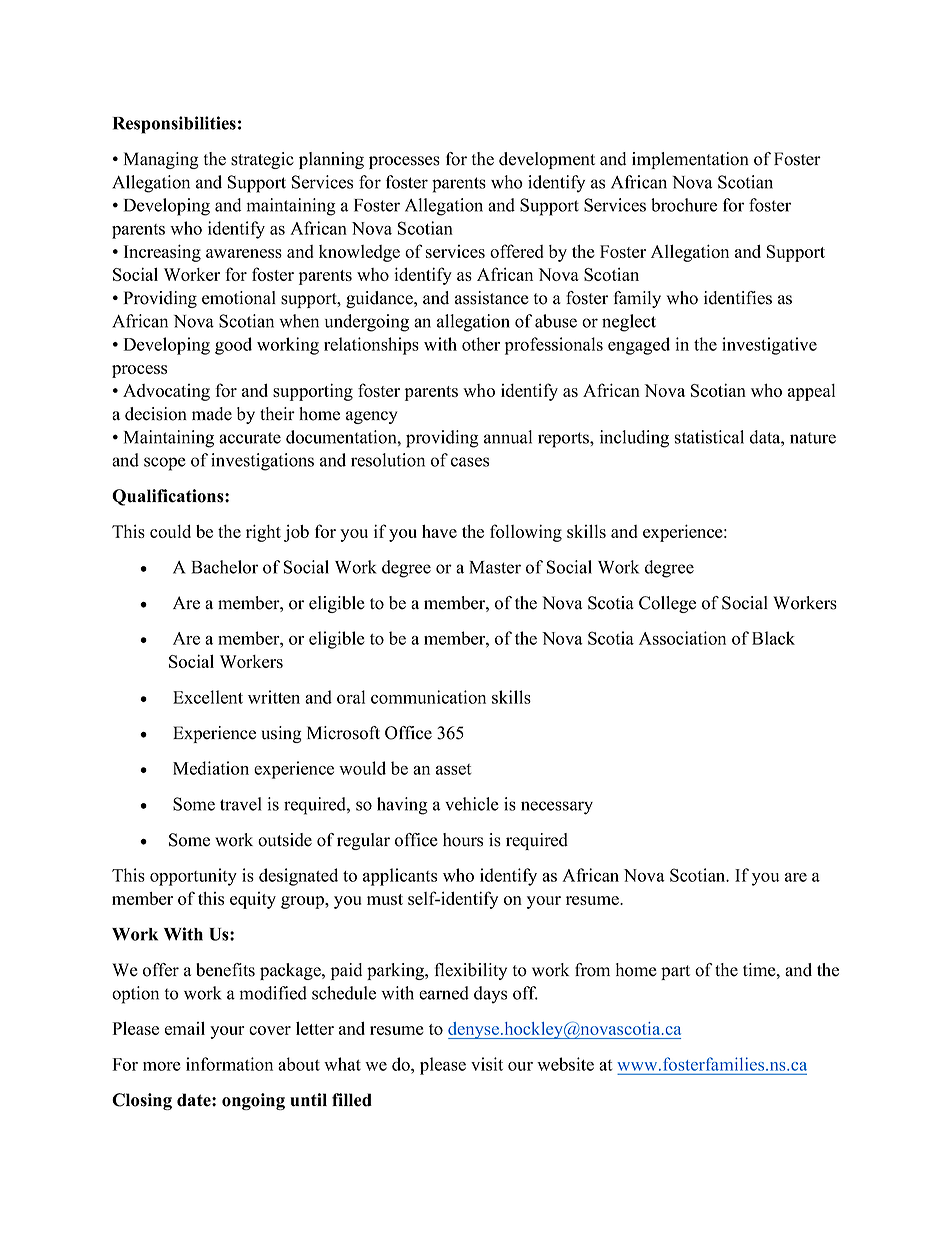  What do you see at coordinates (773, 638) in the page?
I see `Black` at bounding box center [773, 638].
